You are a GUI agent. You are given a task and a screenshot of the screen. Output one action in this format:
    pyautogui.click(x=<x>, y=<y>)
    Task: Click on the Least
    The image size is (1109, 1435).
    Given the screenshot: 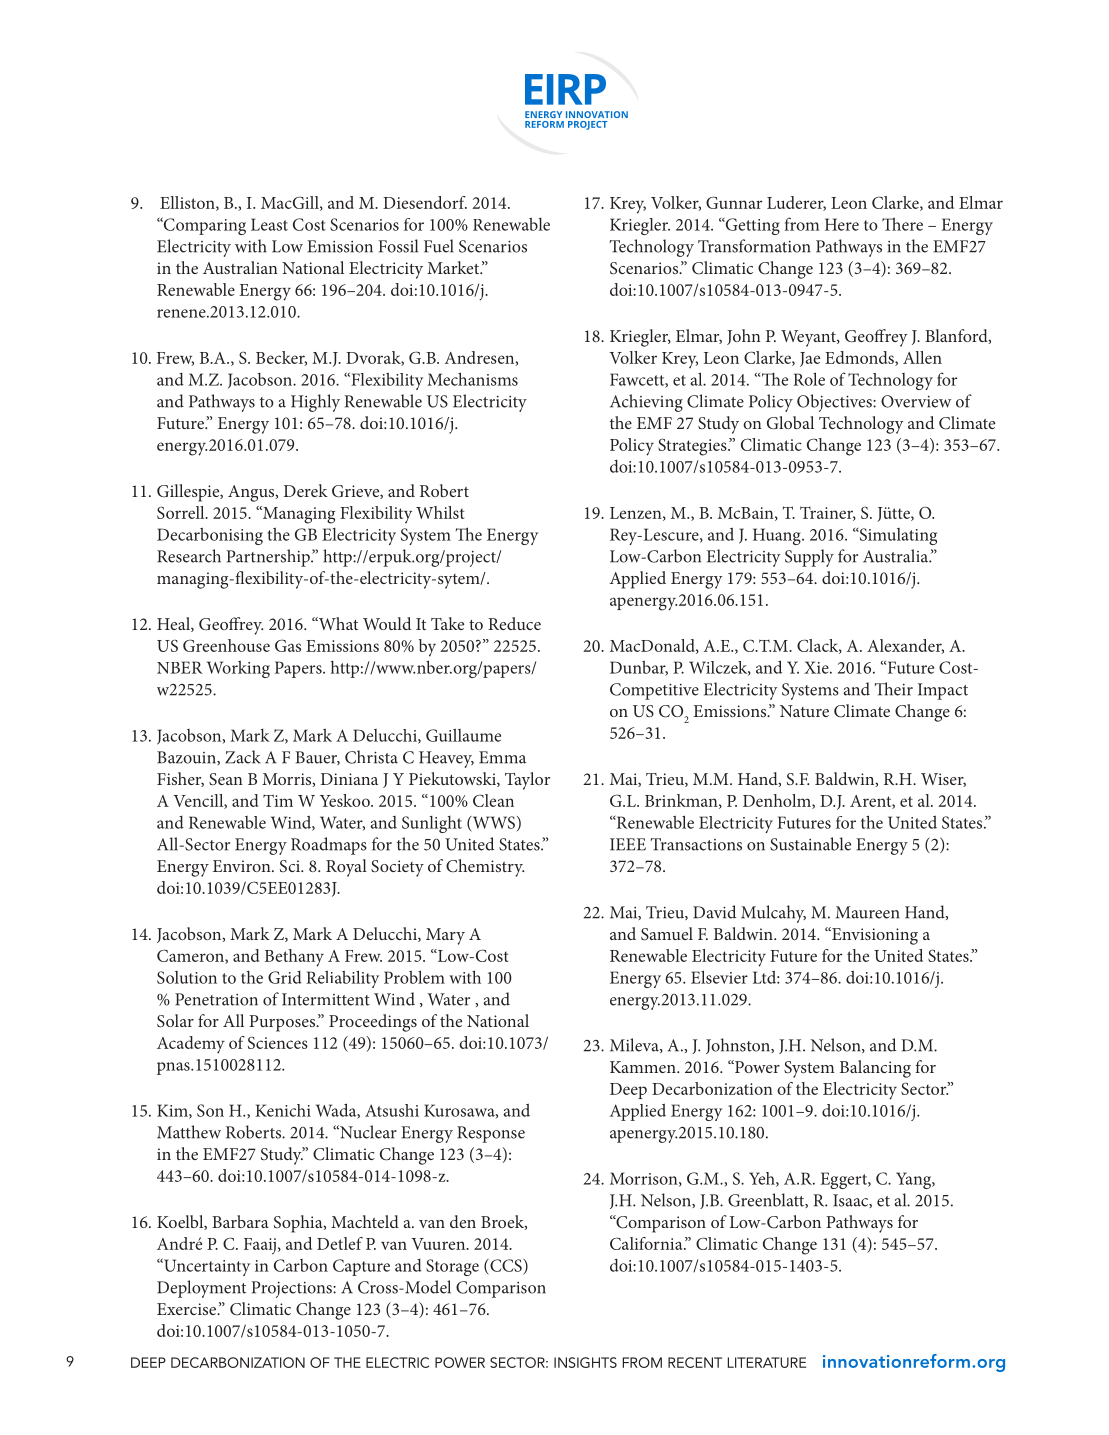 What is the action you would take?
    pyautogui.click(x=269, y=224)
